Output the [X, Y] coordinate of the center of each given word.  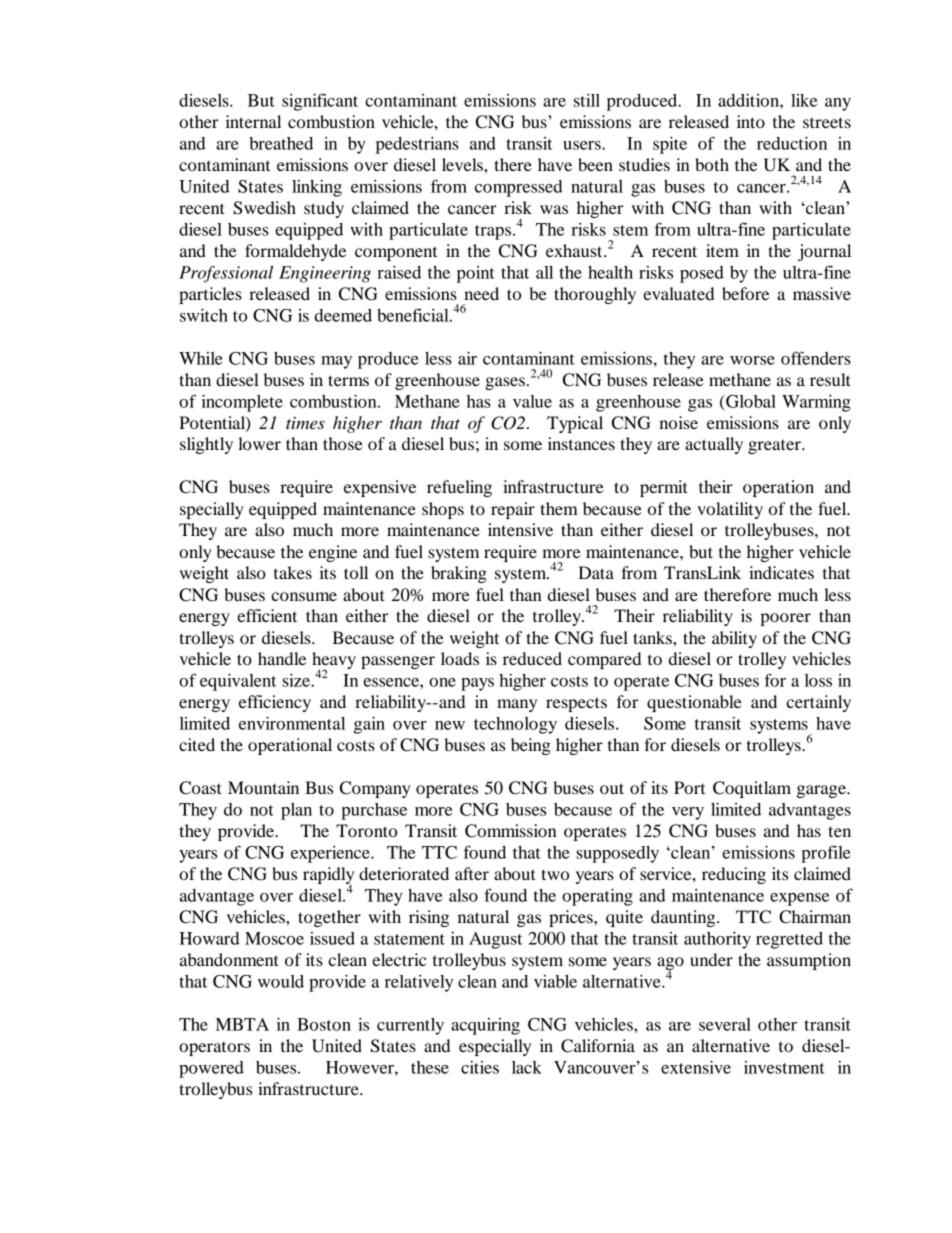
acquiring [485, 1026]
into [751, 121]
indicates [781, 572]
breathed [281, 143]
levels [463, 164]
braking [459, 574]
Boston [324, 1024]
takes [293, 572]
